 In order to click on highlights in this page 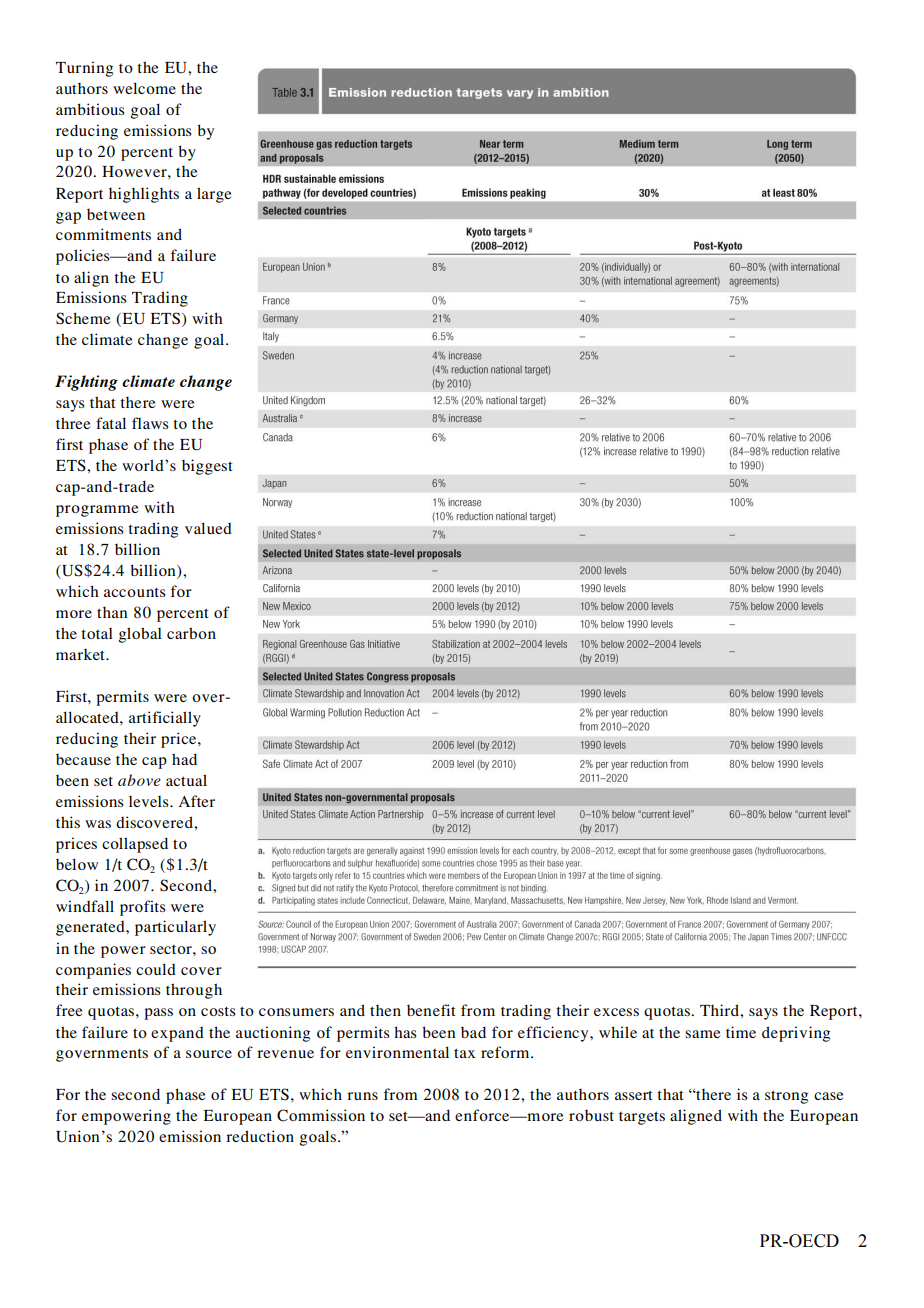, I will do `click(144, 195)`.
